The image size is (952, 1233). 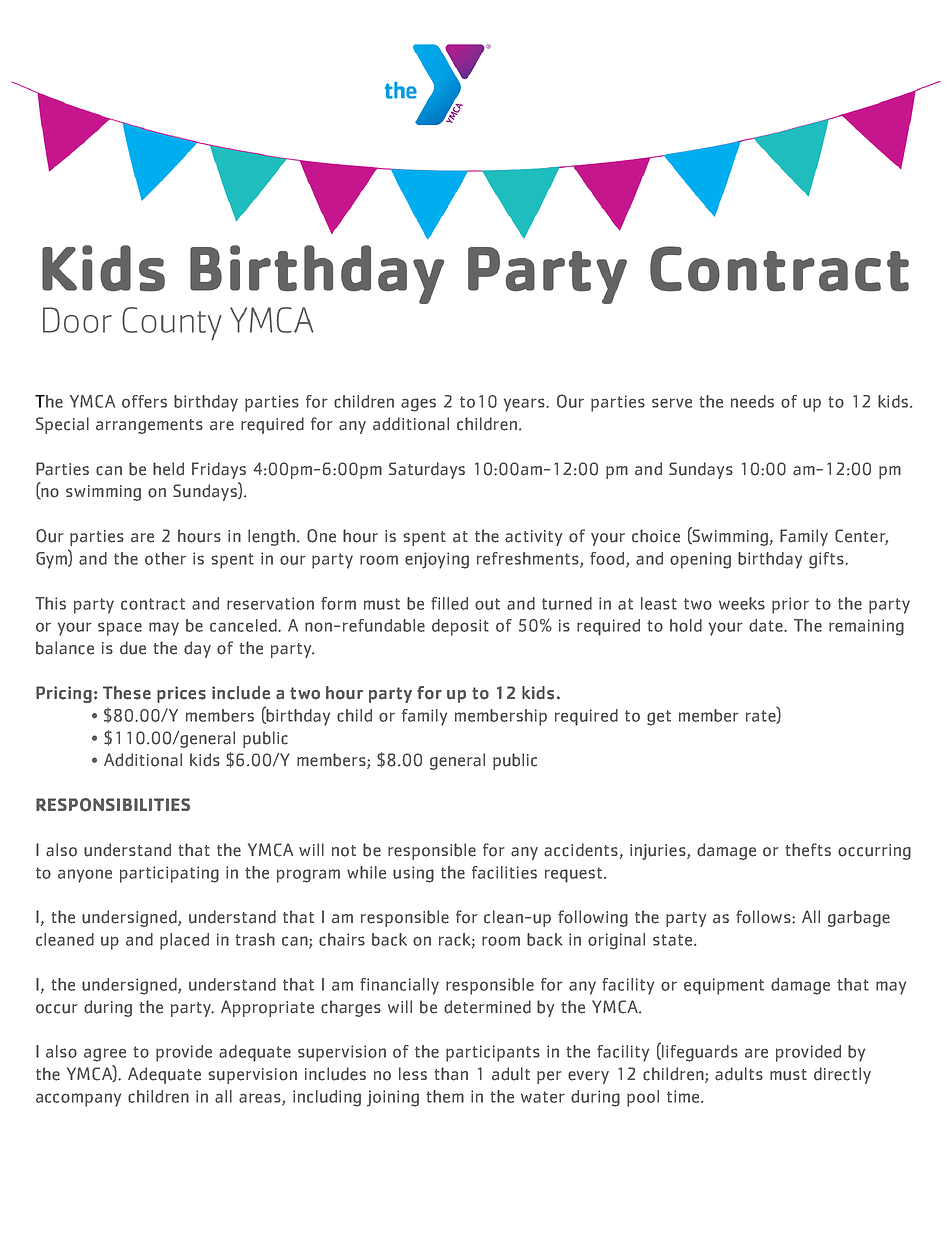 What do you see at coordinates (808, 850) in the screenshot?
I see `thefts` at bounding box center [808, 850].
